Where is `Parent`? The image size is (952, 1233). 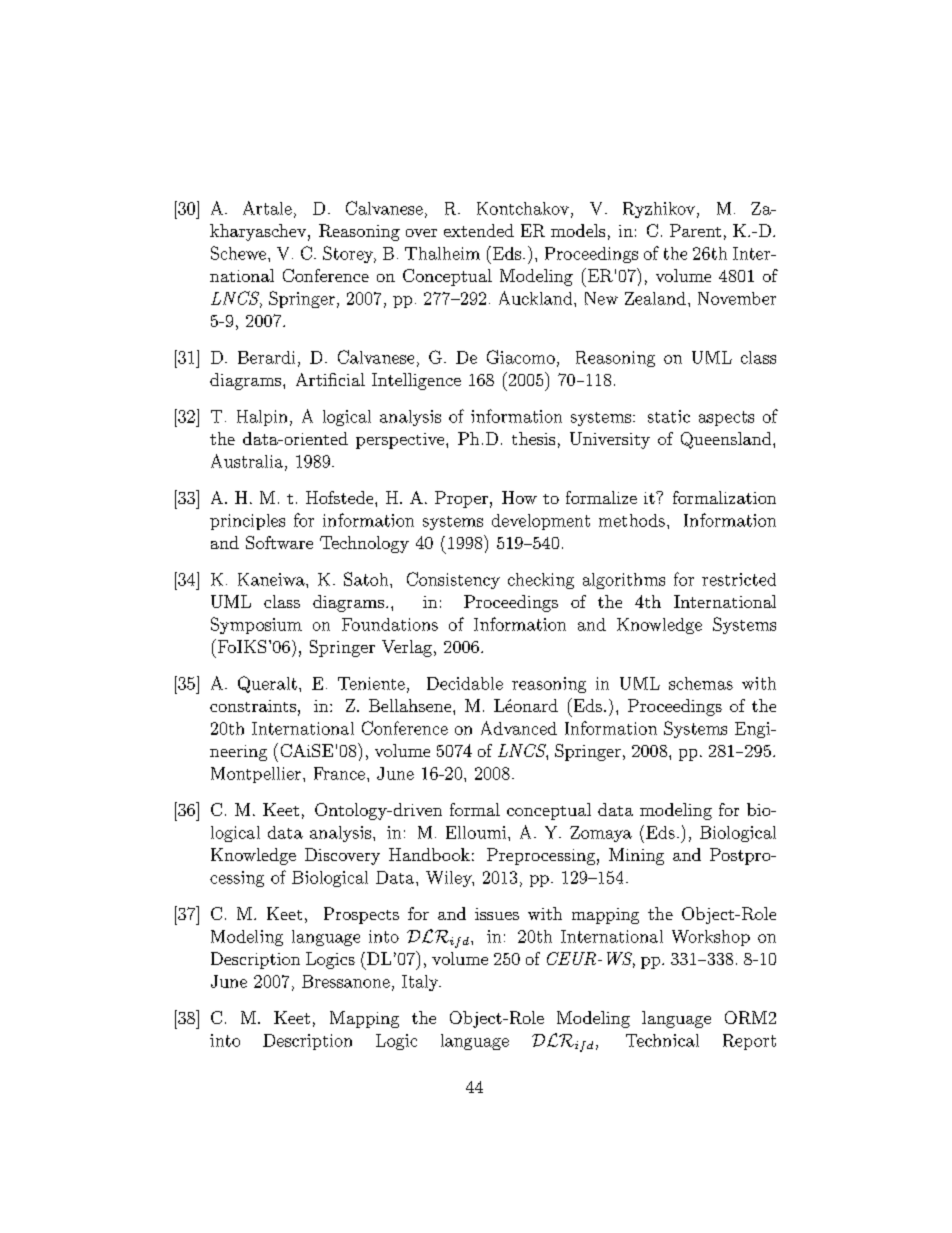
Parent is located at coordinates (695, 230).
